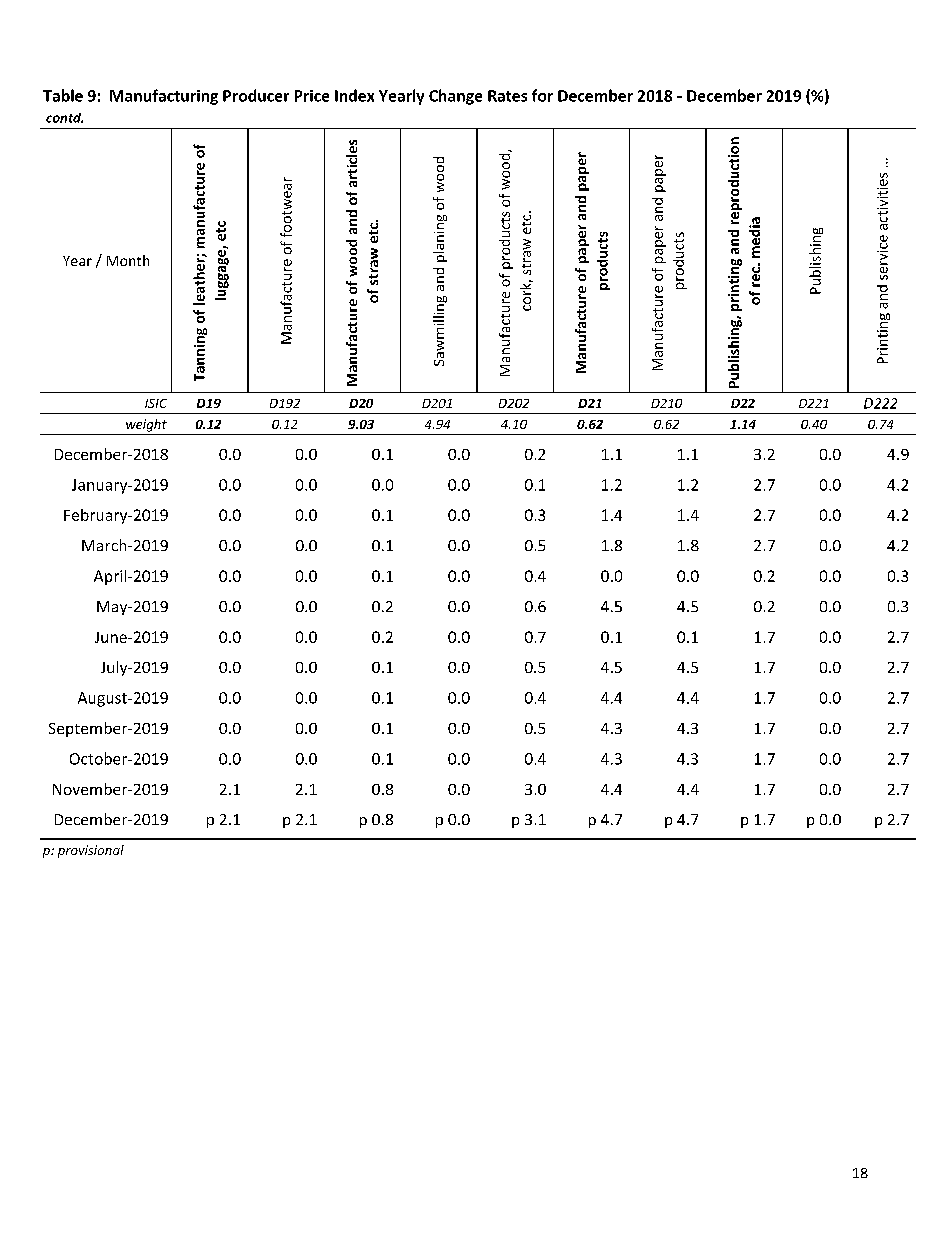 Image resolution: width=952 pixels, height=1233 pixels. Describe the element at coordinates (312, 96) in the document. I see `Price` at that location.
